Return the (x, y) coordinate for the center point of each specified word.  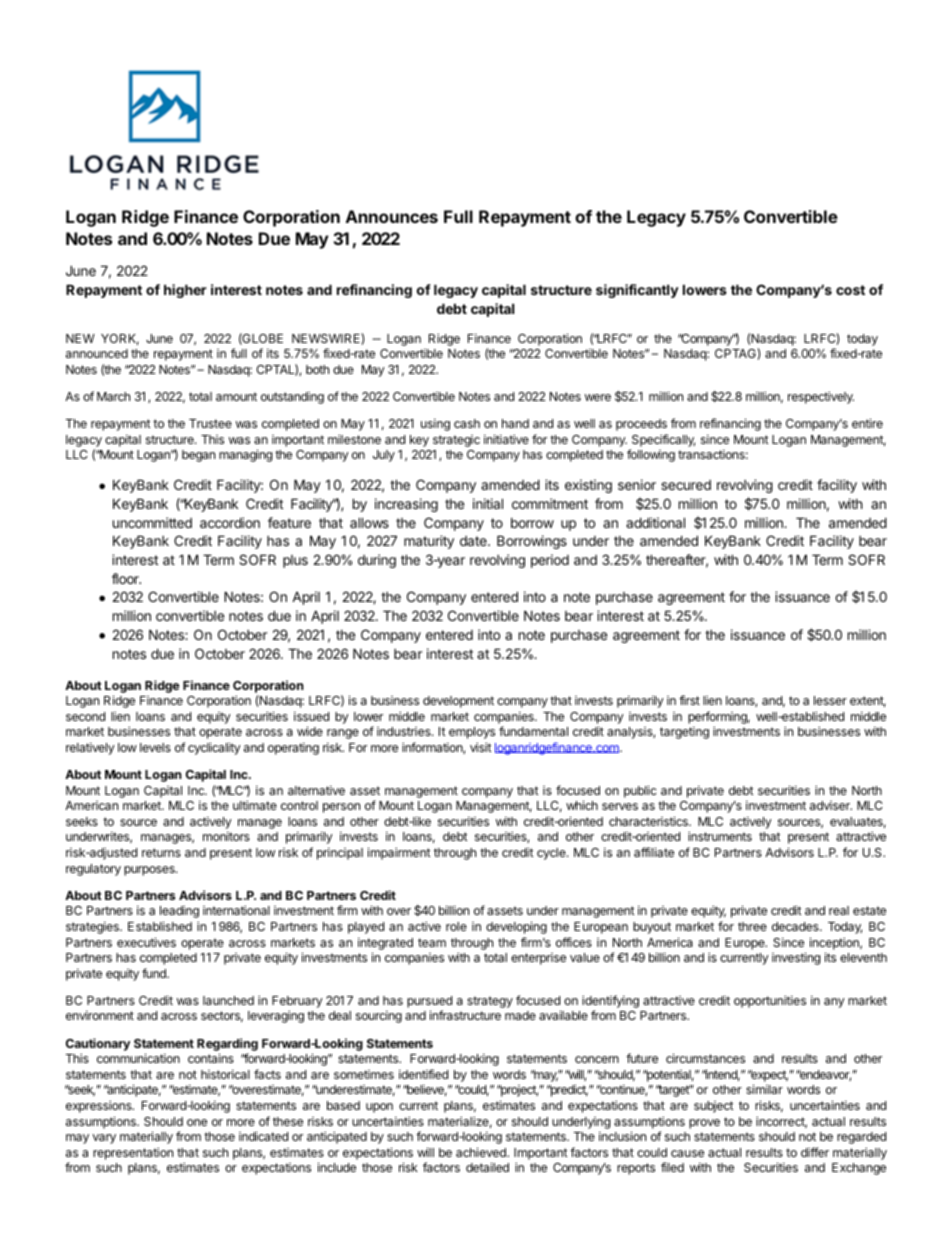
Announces (392, 216)
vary (104, 1139)
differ (815, 1152)
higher (185, 291)
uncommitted (152, 522)
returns (161, 852)
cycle (552, 854)
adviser (831, 805)
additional (655, 522)
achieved (482, 1152)
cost (850, 290)
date (474, 541)
